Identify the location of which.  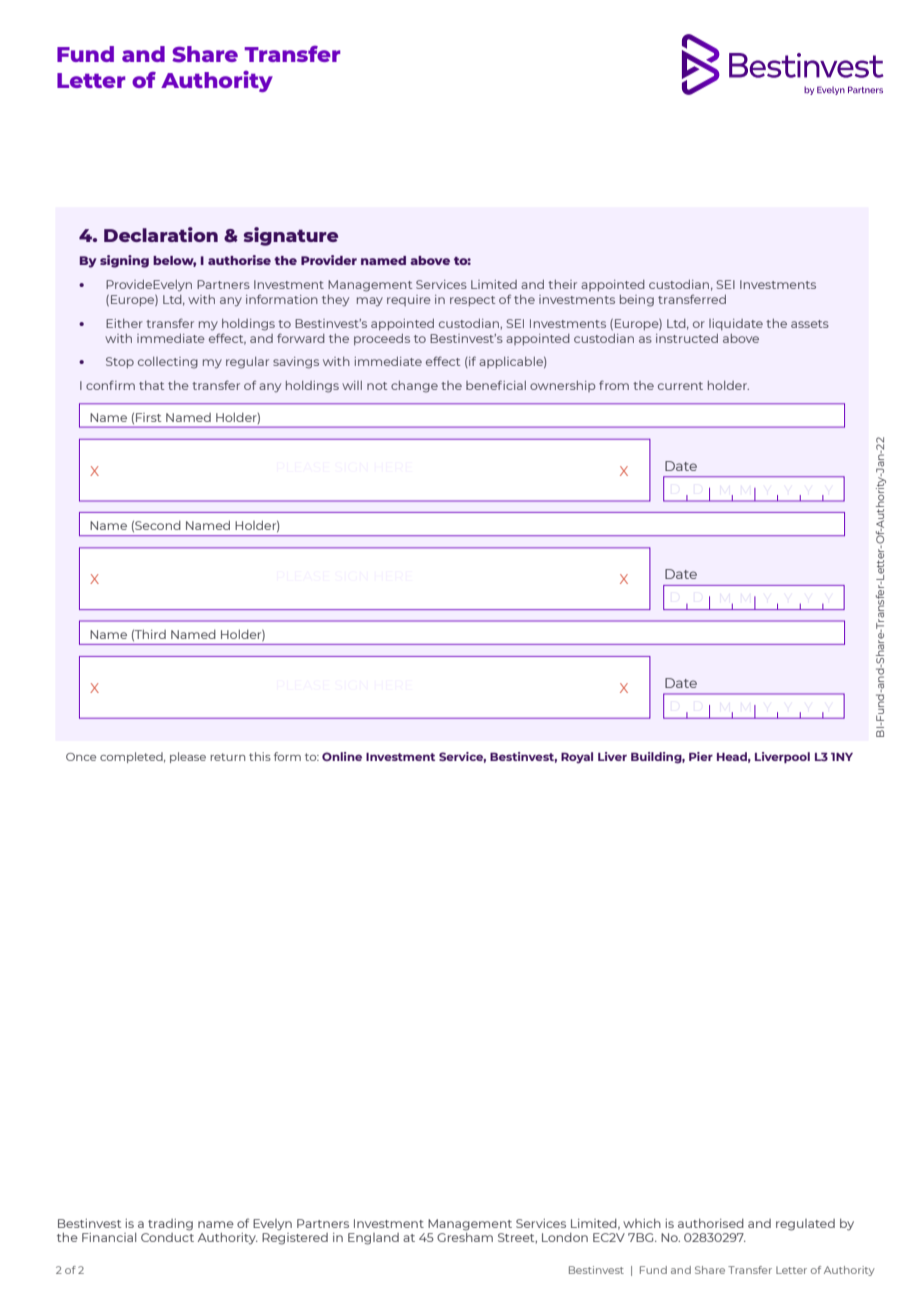
(642, 1223).
